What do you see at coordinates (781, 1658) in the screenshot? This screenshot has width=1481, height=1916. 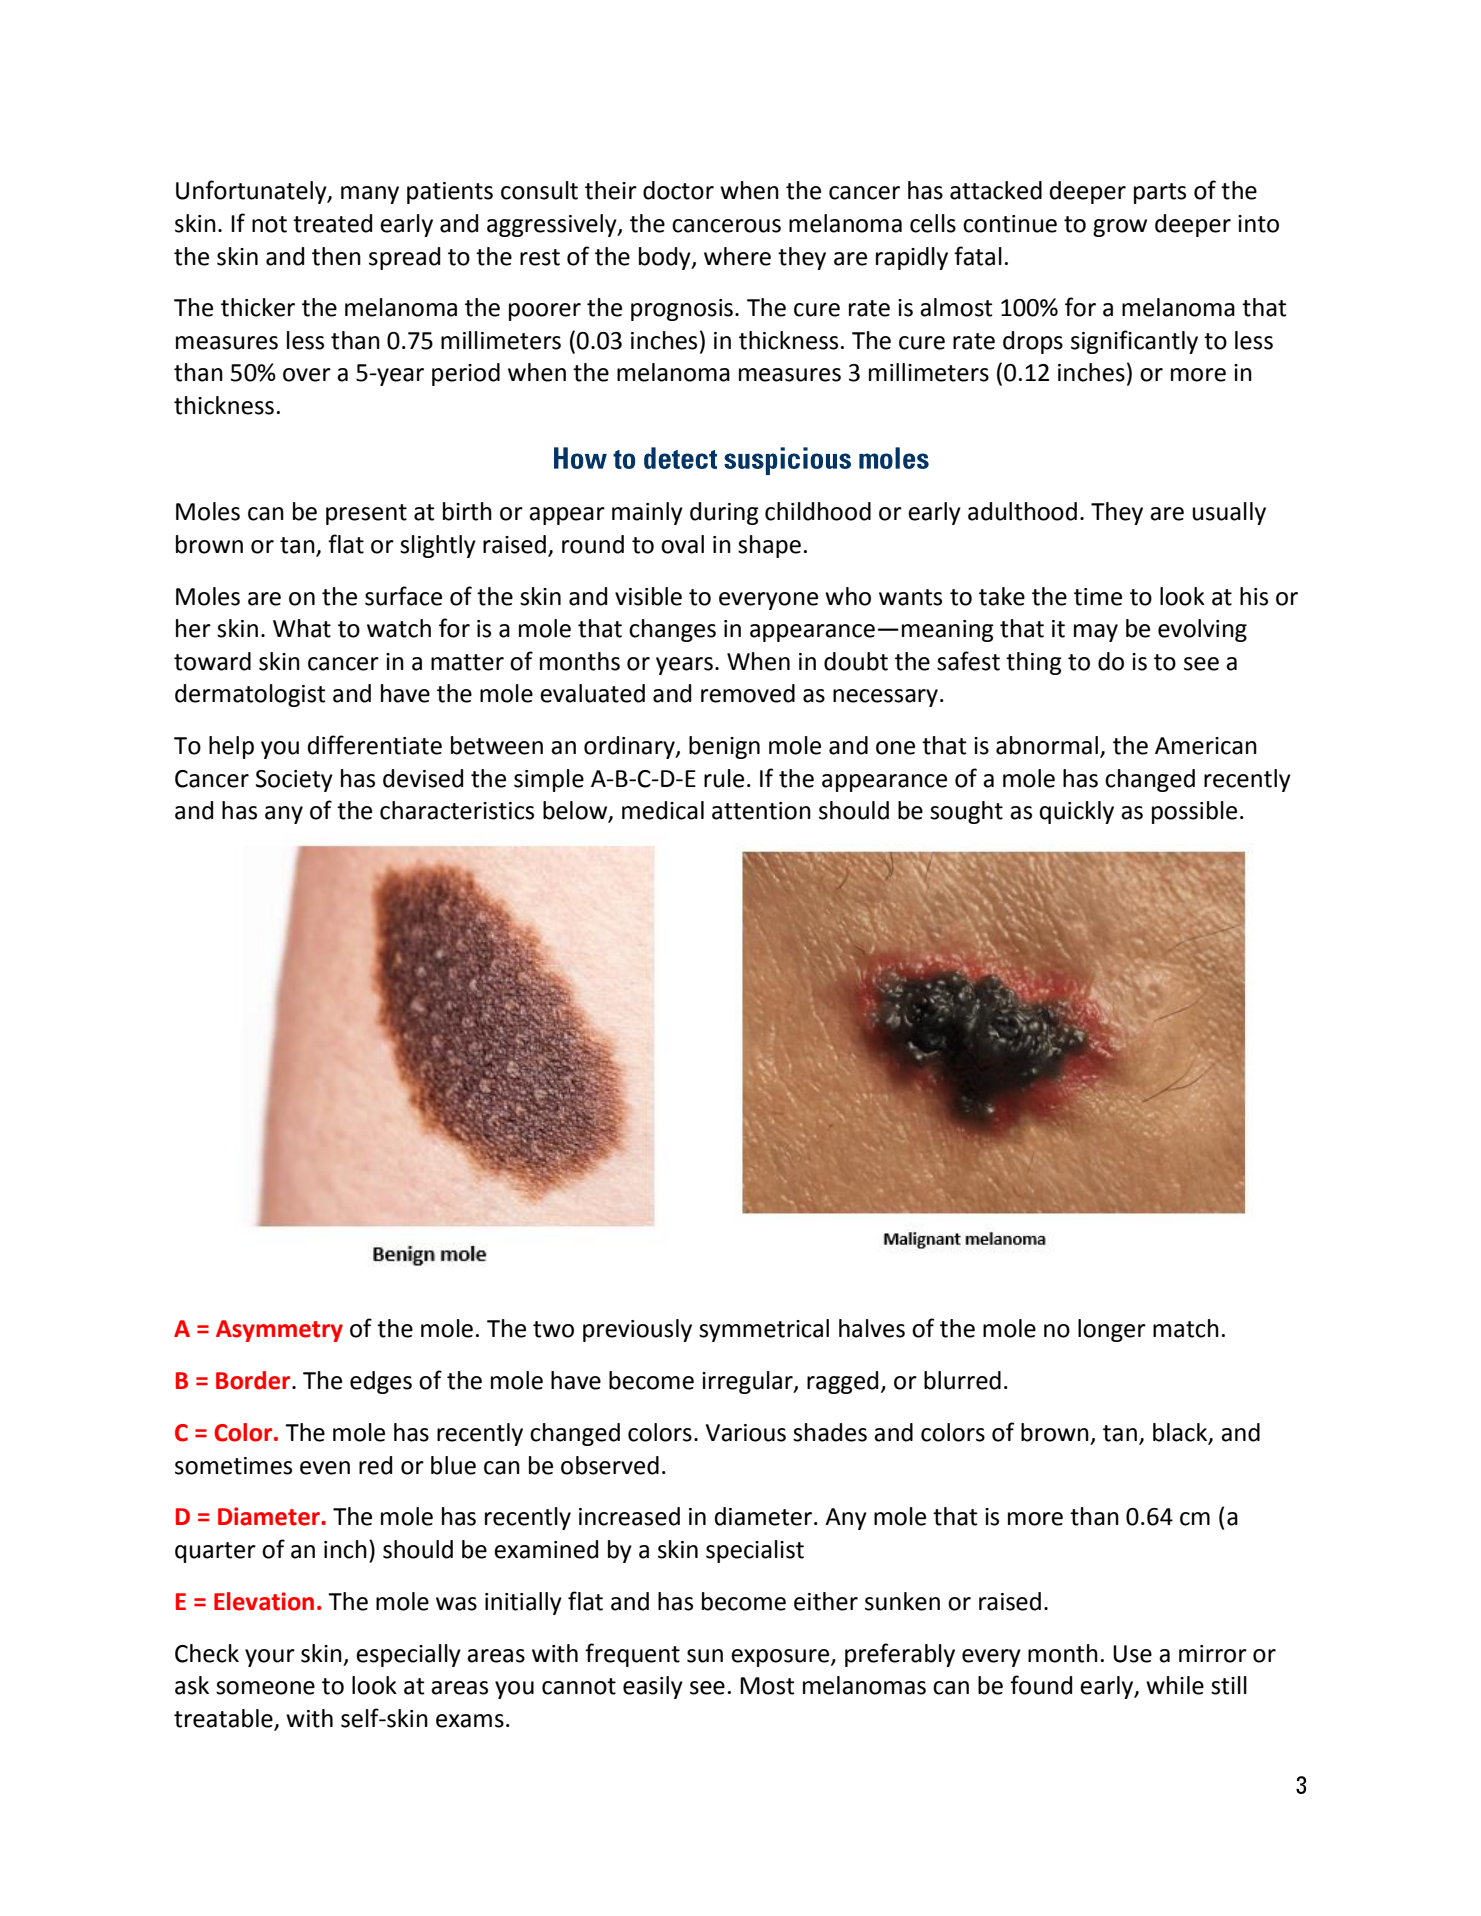 I see `exposure` at bounding box center [781, 1658].
